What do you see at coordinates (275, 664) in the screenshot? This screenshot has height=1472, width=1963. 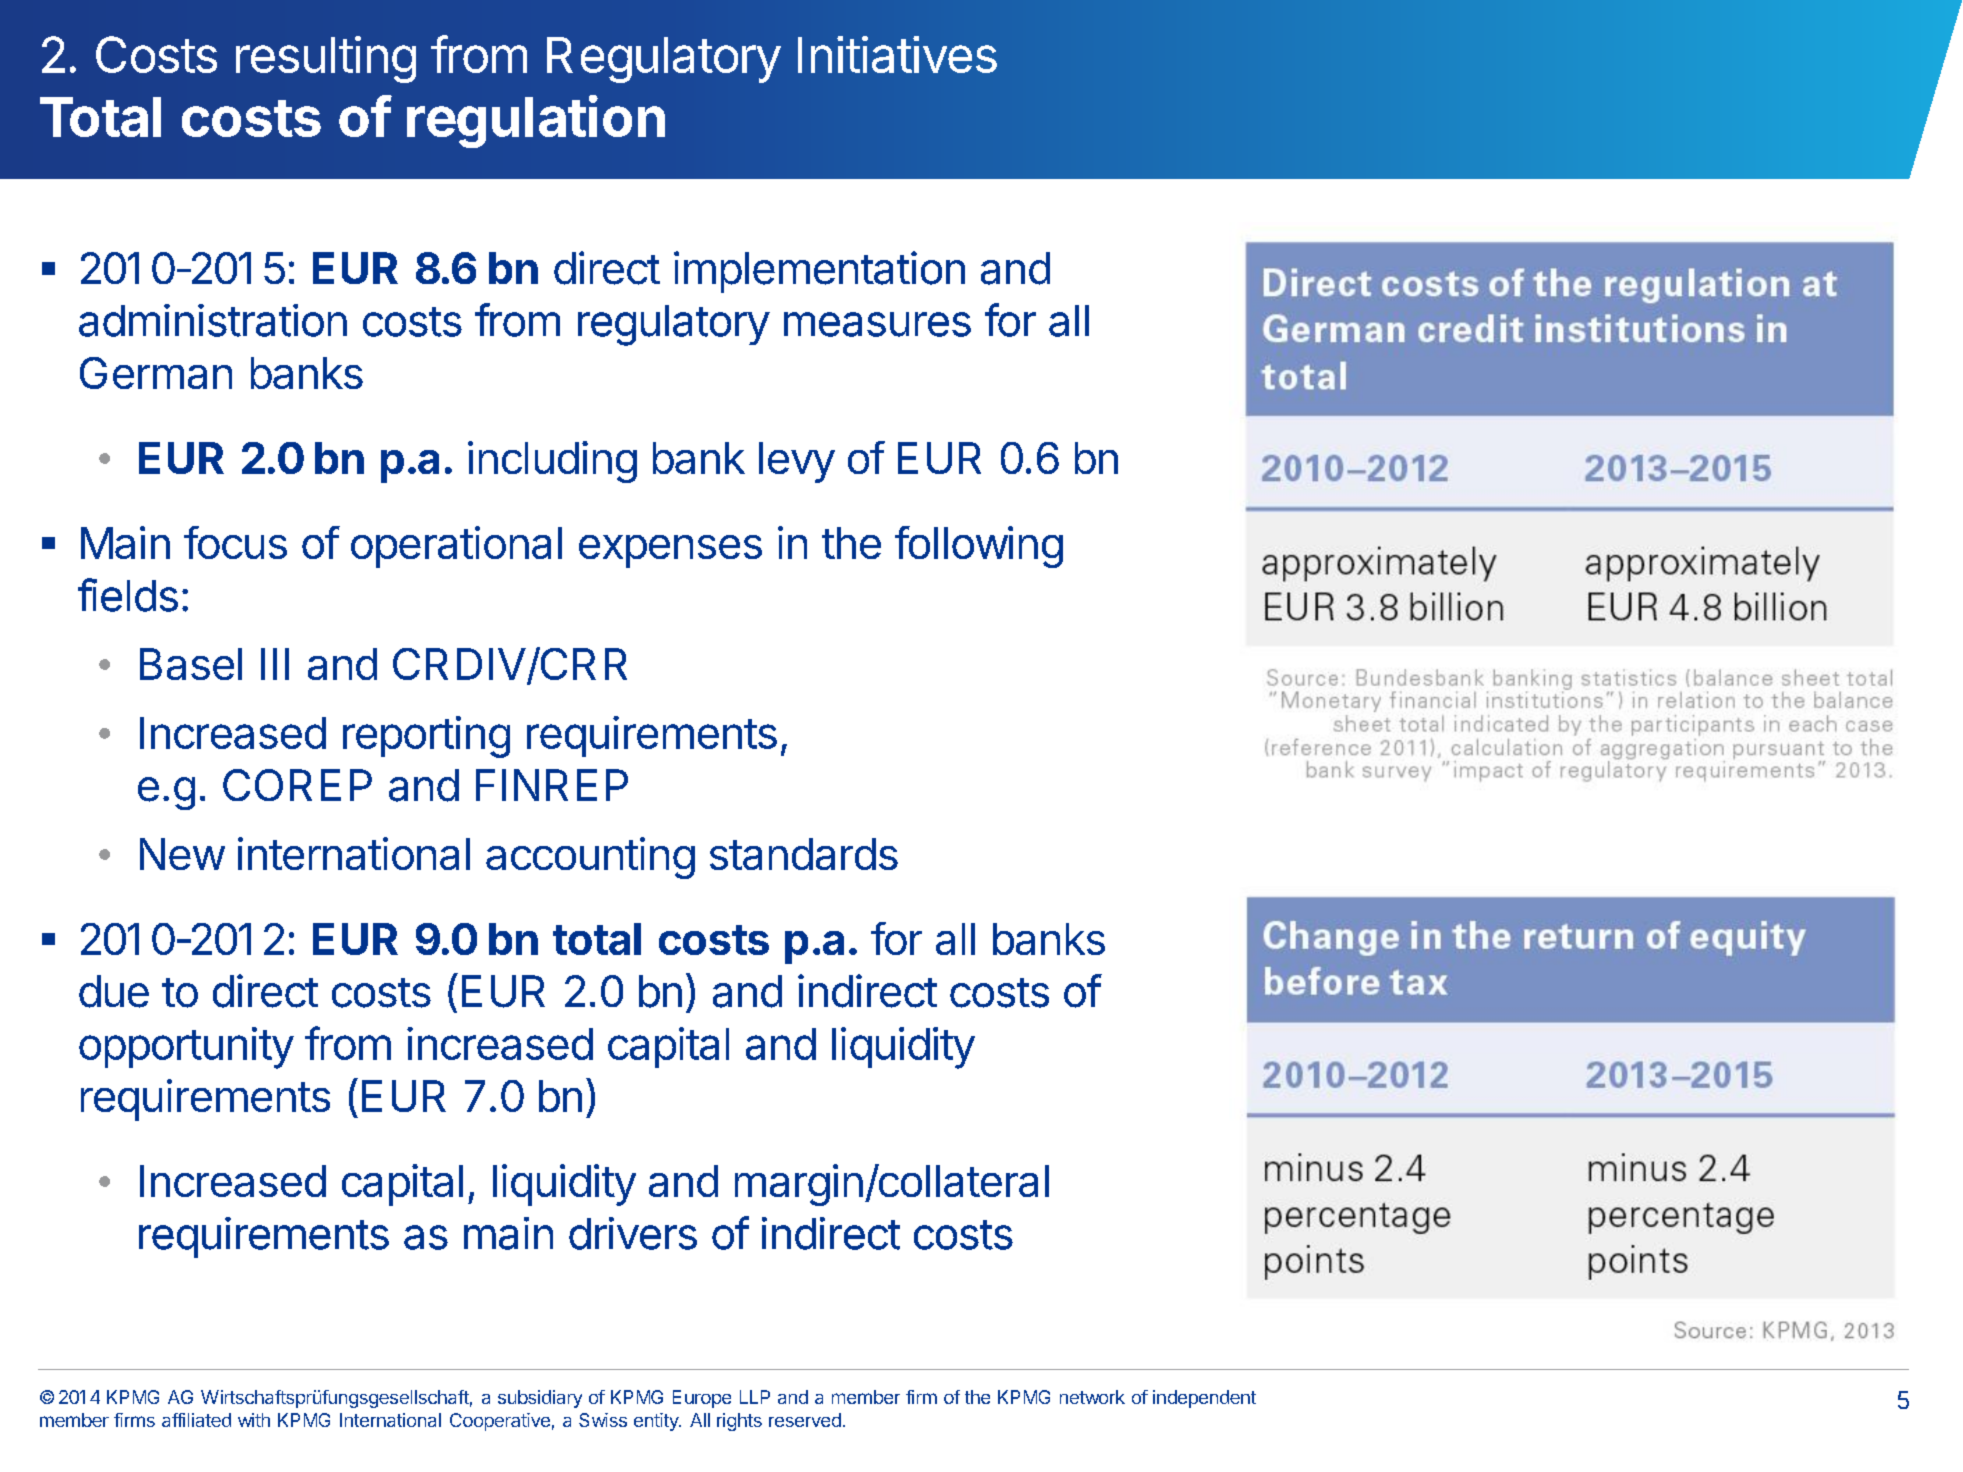 I see `III` at bounding box center [275, 664].
